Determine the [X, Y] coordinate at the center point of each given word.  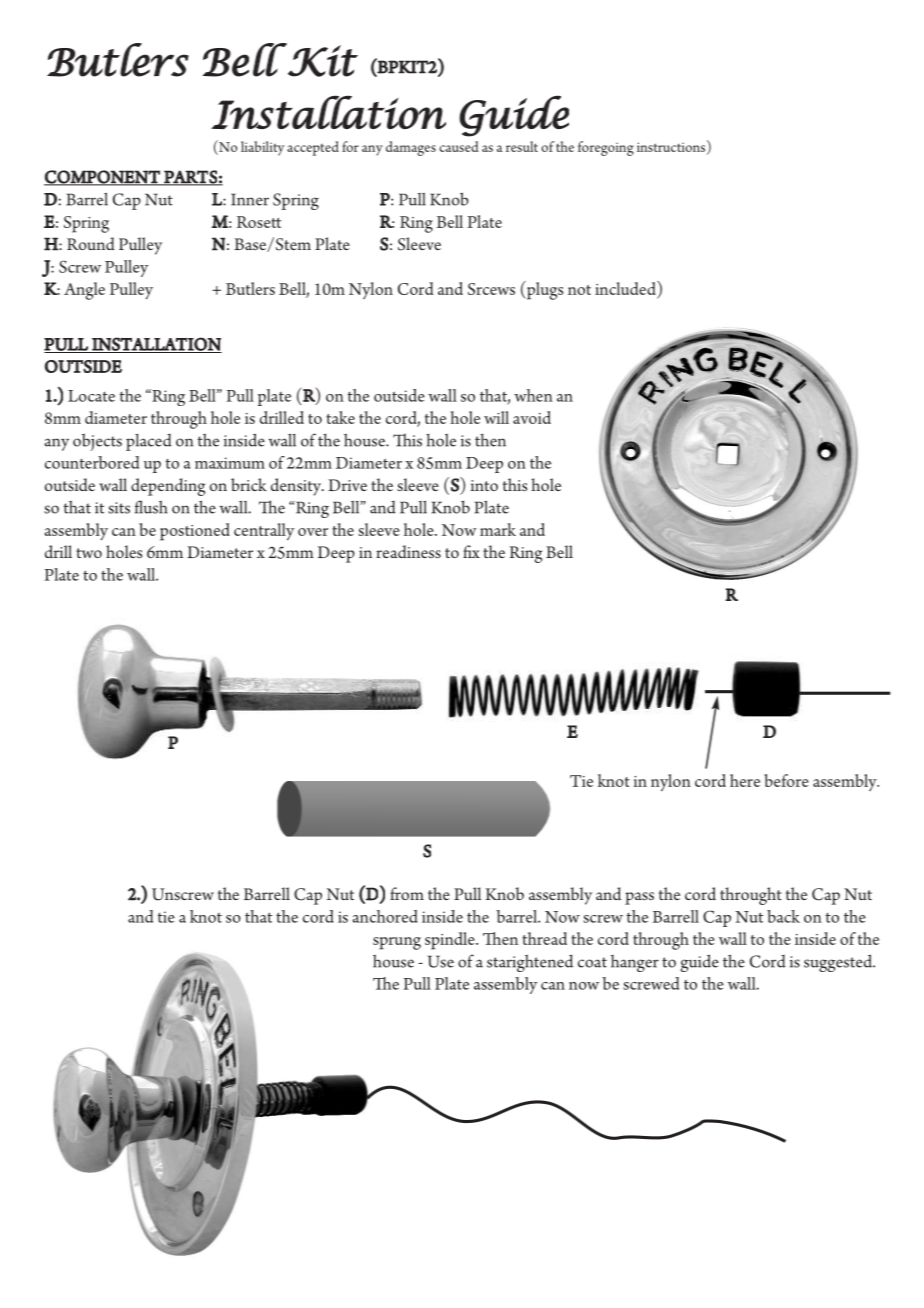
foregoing [606, 148]
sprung [397, 943]
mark [498, 529]
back [783, 916]
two [89, 553]
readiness [408, 552]
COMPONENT [103, 178]
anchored [385, 916]
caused [459, 146]
